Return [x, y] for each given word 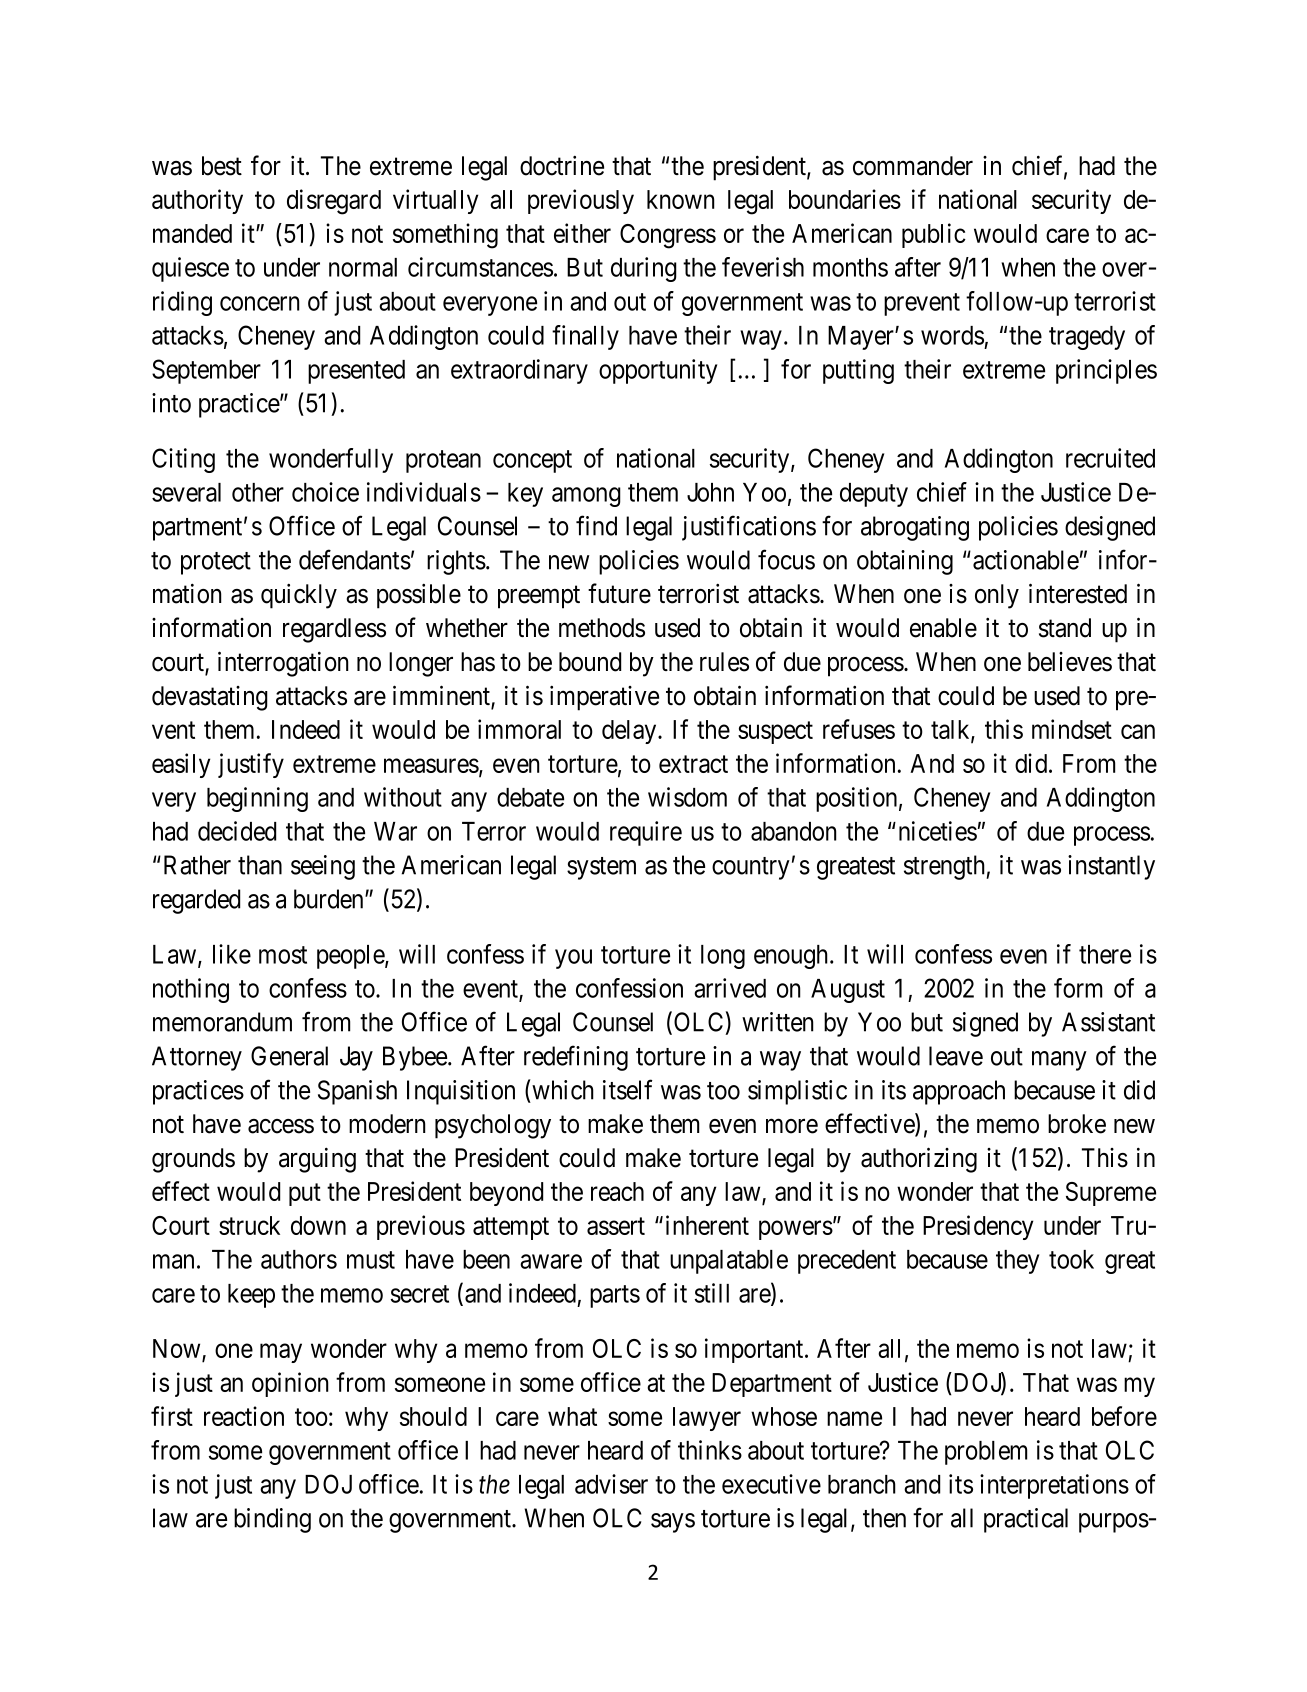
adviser [611, 1484]
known [681, 199]
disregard [334, 202]
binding [272, 1520]
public [934, 235]
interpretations [1054, 1486]
